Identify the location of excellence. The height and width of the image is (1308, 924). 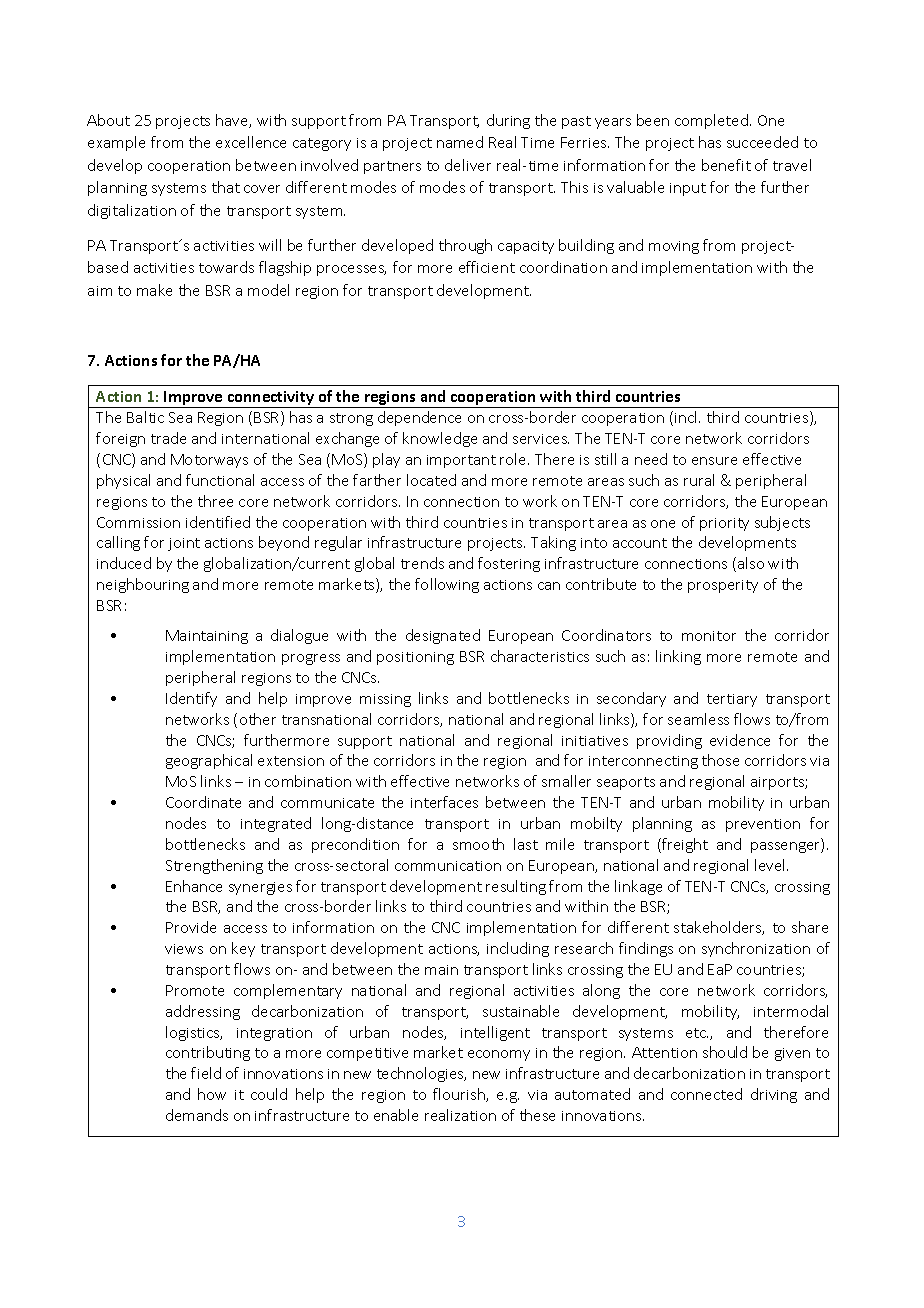
(251, 142).
